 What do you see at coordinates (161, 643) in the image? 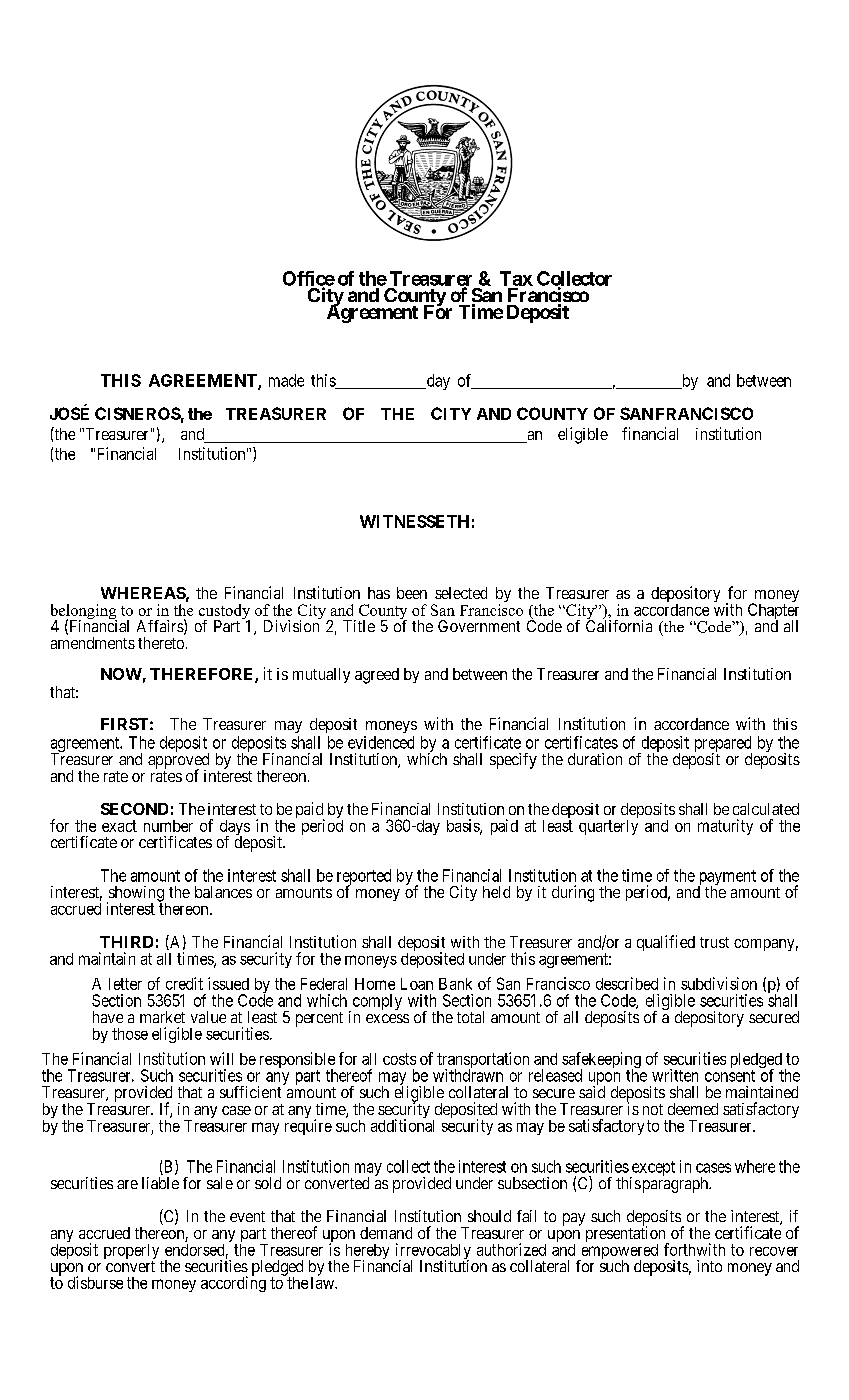
I see `thereto` at bounding box center [161, 643].
